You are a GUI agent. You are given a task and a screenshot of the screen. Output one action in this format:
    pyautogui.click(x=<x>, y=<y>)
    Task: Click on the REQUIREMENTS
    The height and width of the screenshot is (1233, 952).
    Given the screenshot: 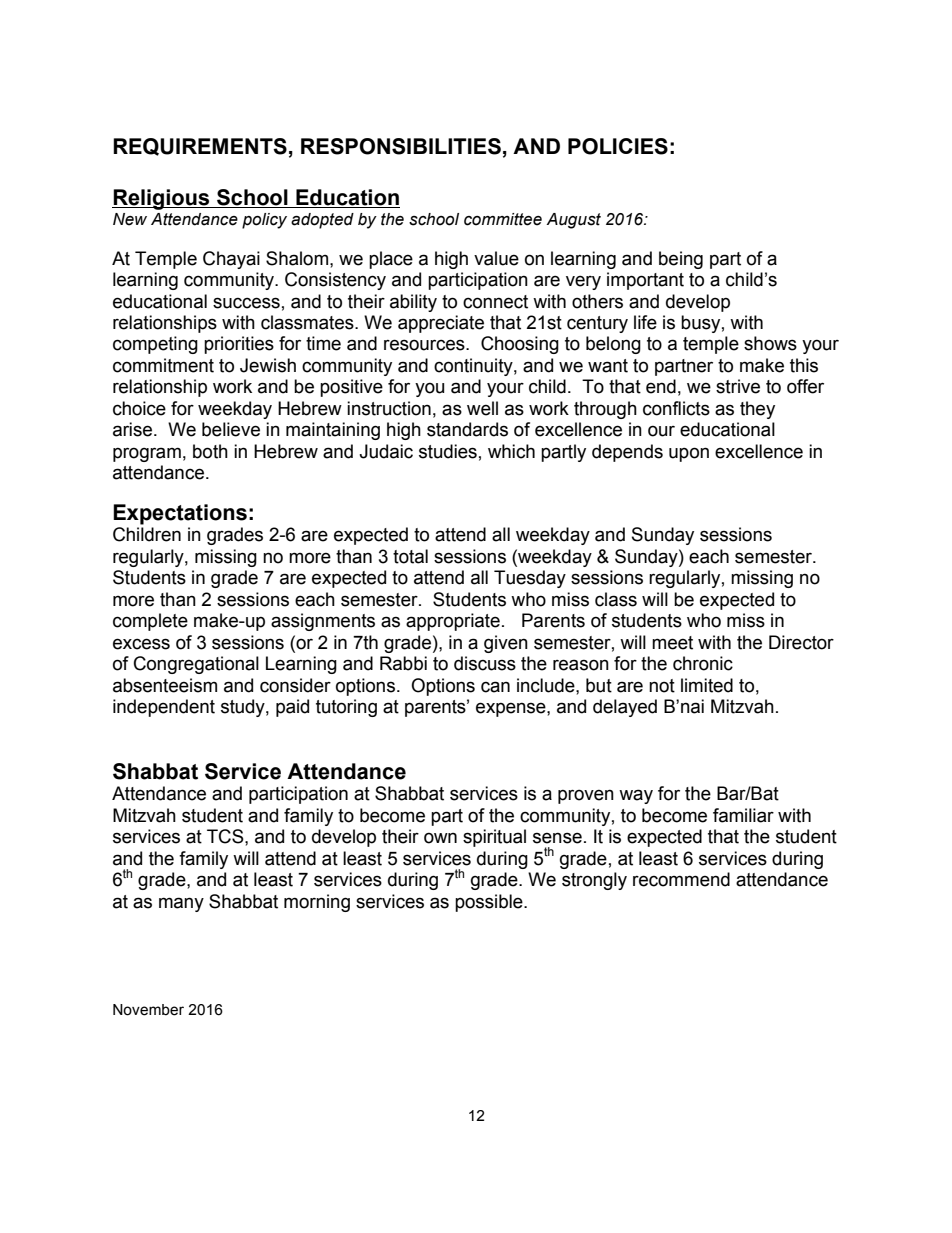 What is the action you would take?
    pyautogui.click(x=200, y=147)
